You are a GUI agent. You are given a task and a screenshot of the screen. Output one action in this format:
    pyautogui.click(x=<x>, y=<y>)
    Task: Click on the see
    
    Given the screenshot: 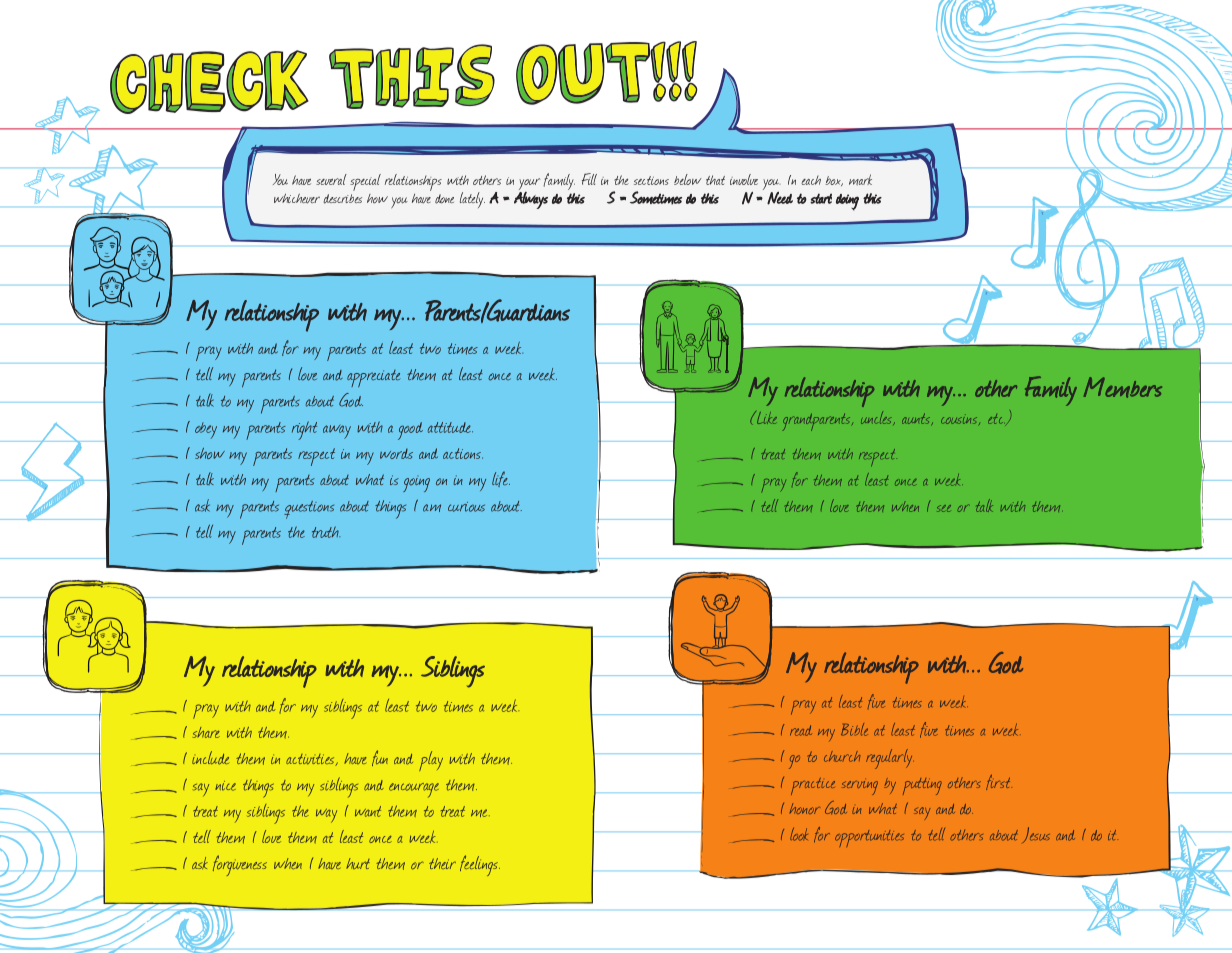 What is the action you would take?
    pyautogui.click(x=944, y=508)
